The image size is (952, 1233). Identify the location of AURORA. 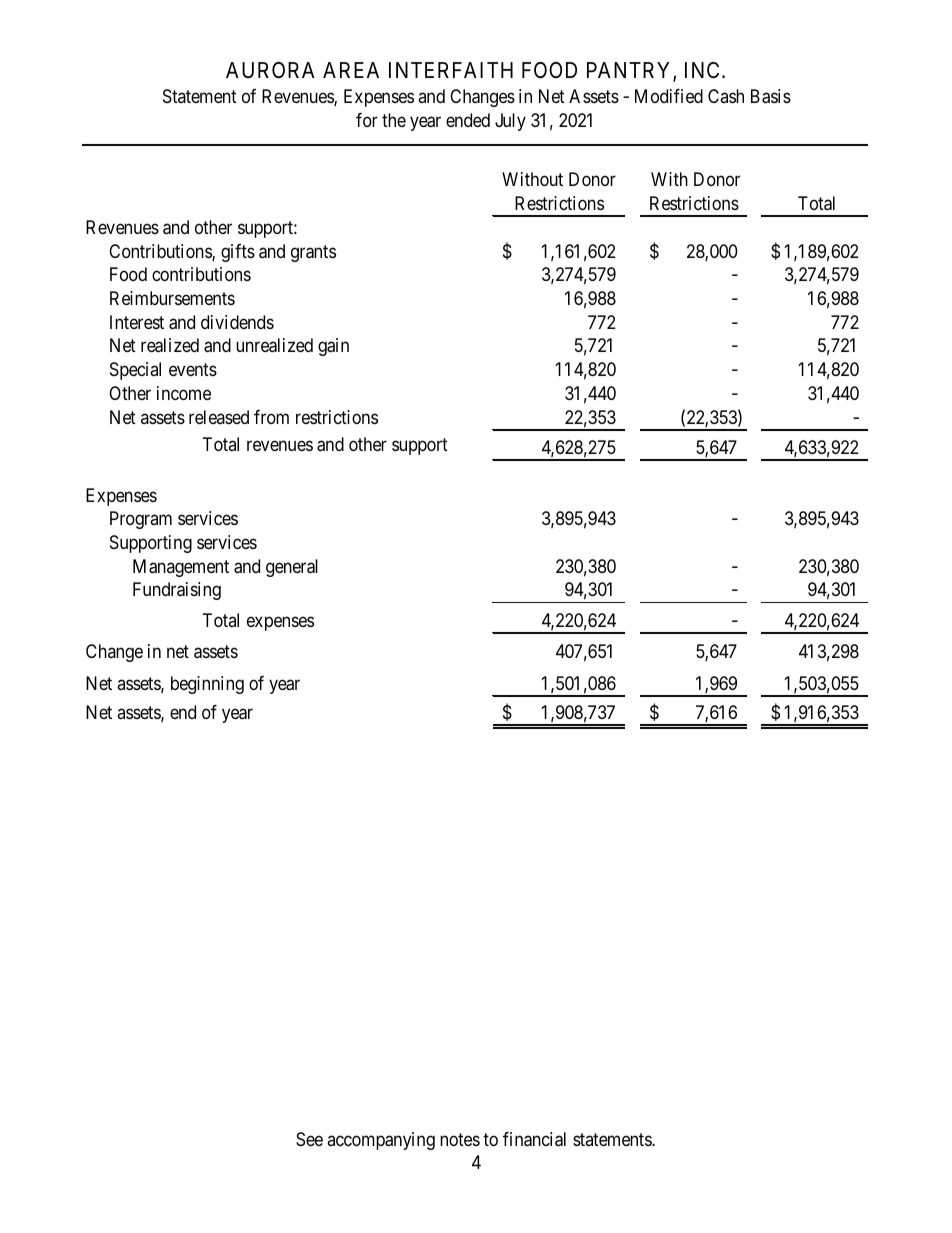
(270, 70).
